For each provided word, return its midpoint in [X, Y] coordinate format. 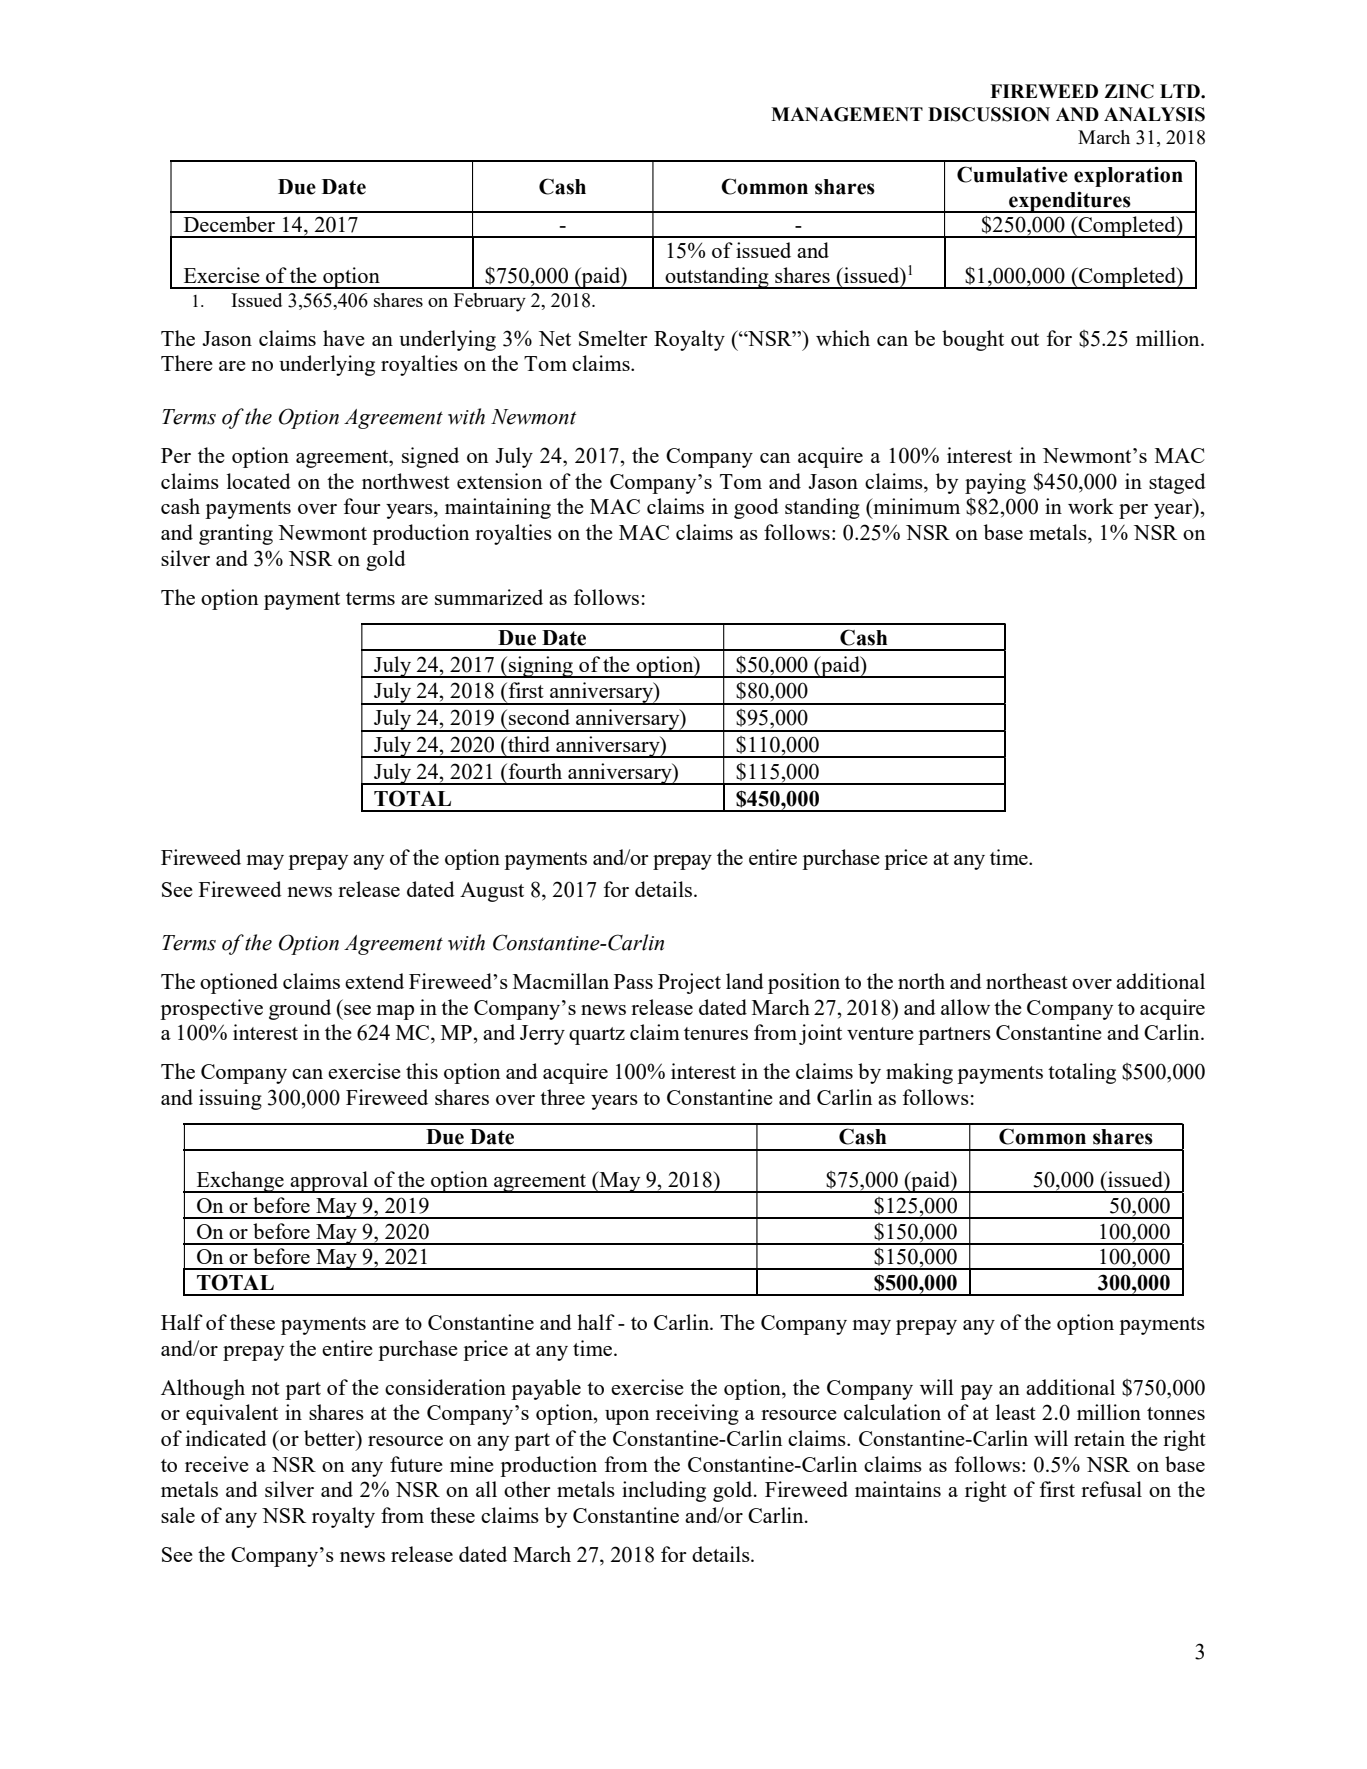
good [756, 508]
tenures [716, 1033]
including [664, 1491]
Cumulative [1012, 174]
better [331, 1439]
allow [965, 1007]
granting [236, 534]
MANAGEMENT [847, 114]
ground [300, 1009]
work [1091, 506]
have [344, 338]
